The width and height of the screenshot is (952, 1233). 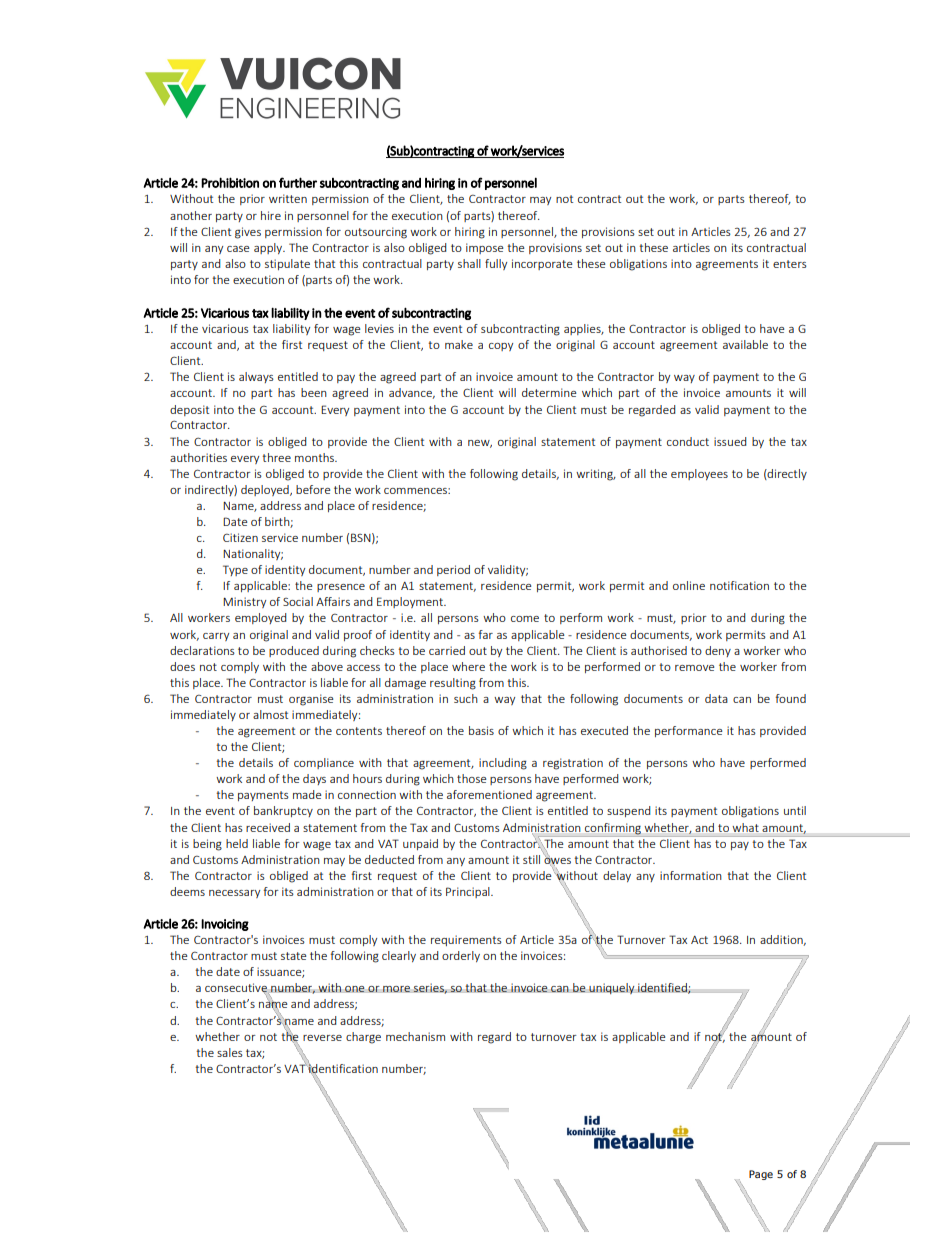 What do you see at coordinates (549, 392) in the screenshot?
I see `determine` at bounding box center [549, 392].
